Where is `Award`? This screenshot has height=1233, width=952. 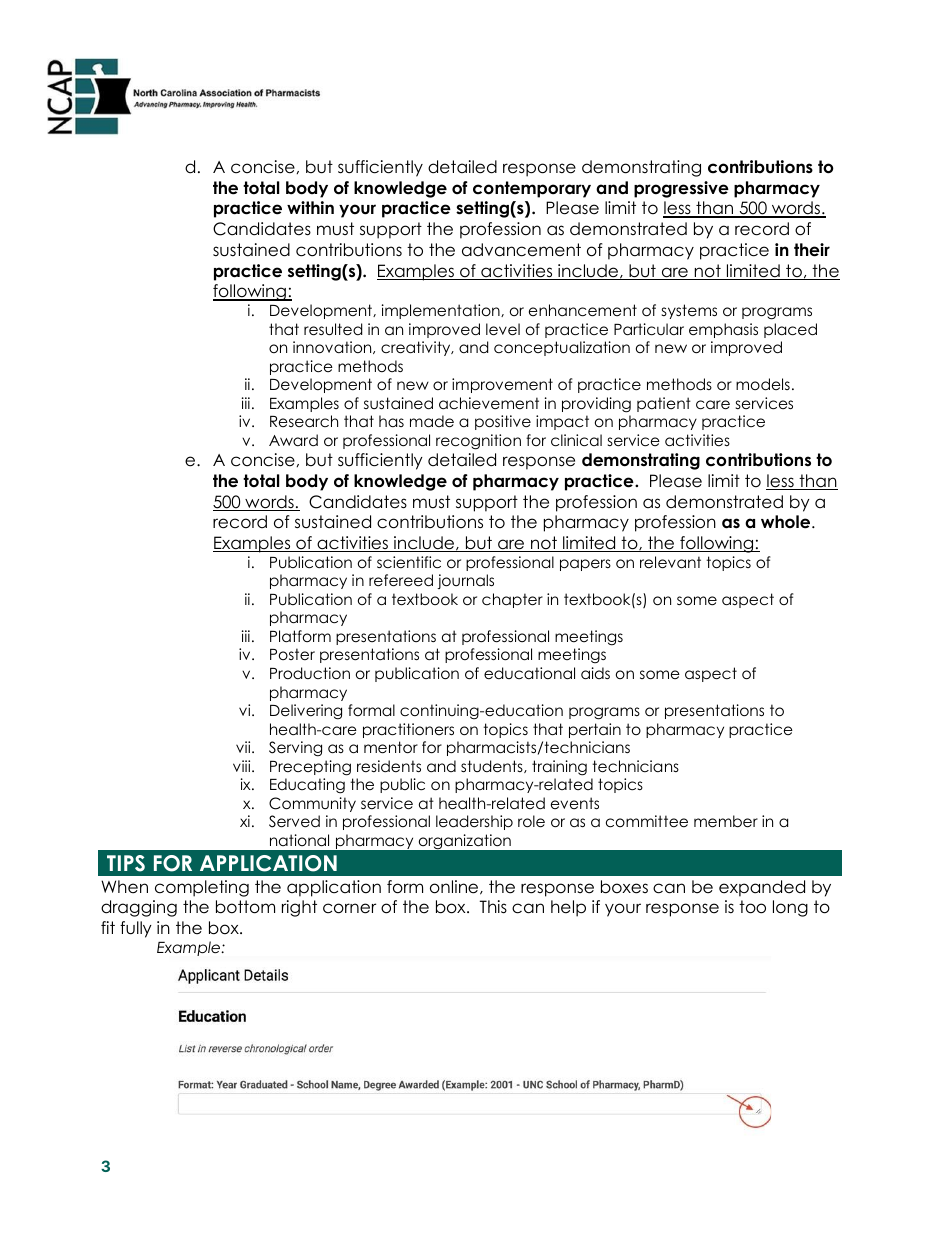
Award is located at coordinates (293, 440).
